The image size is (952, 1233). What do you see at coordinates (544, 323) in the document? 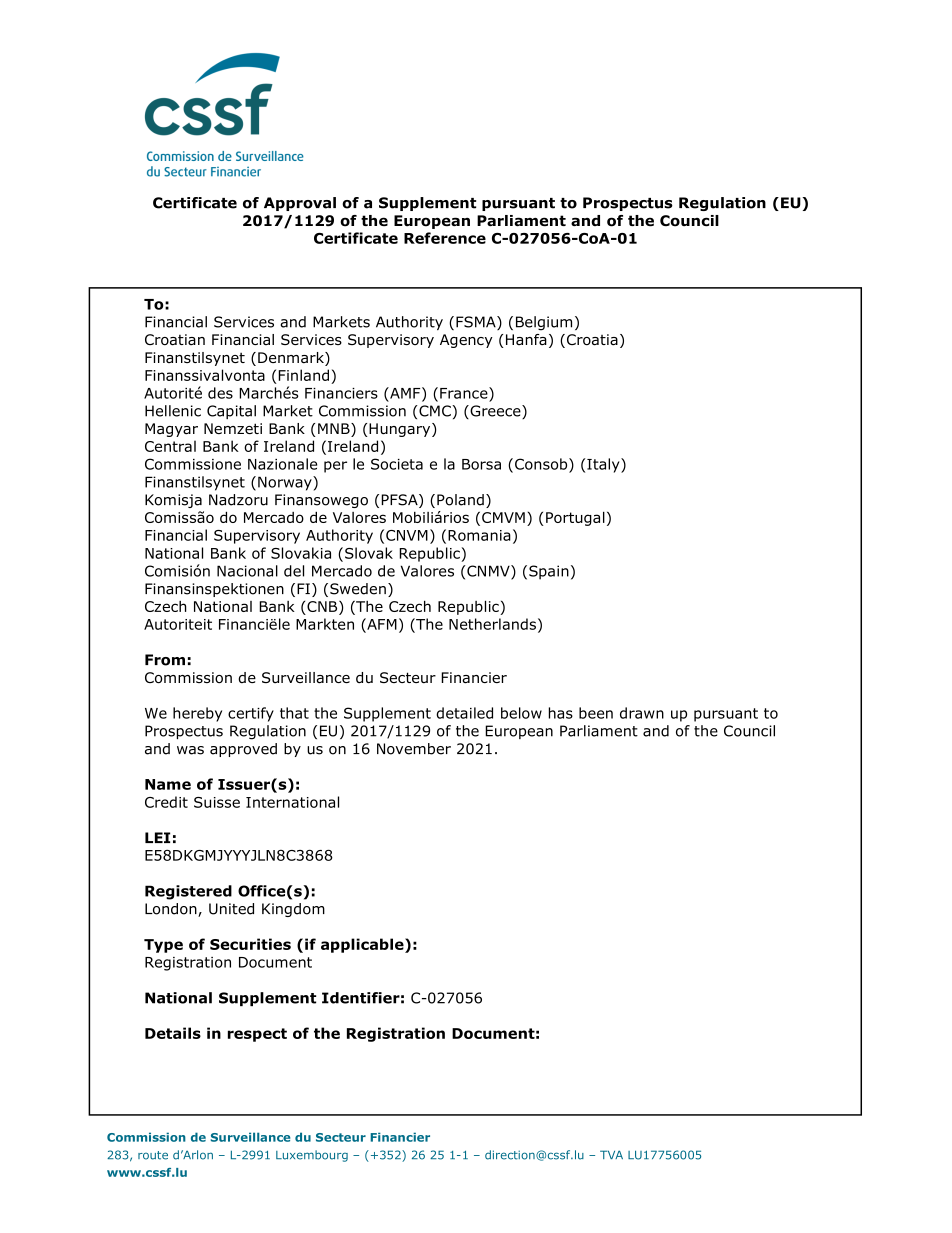
I see `Belgium` at bounding box center [544, 323].
